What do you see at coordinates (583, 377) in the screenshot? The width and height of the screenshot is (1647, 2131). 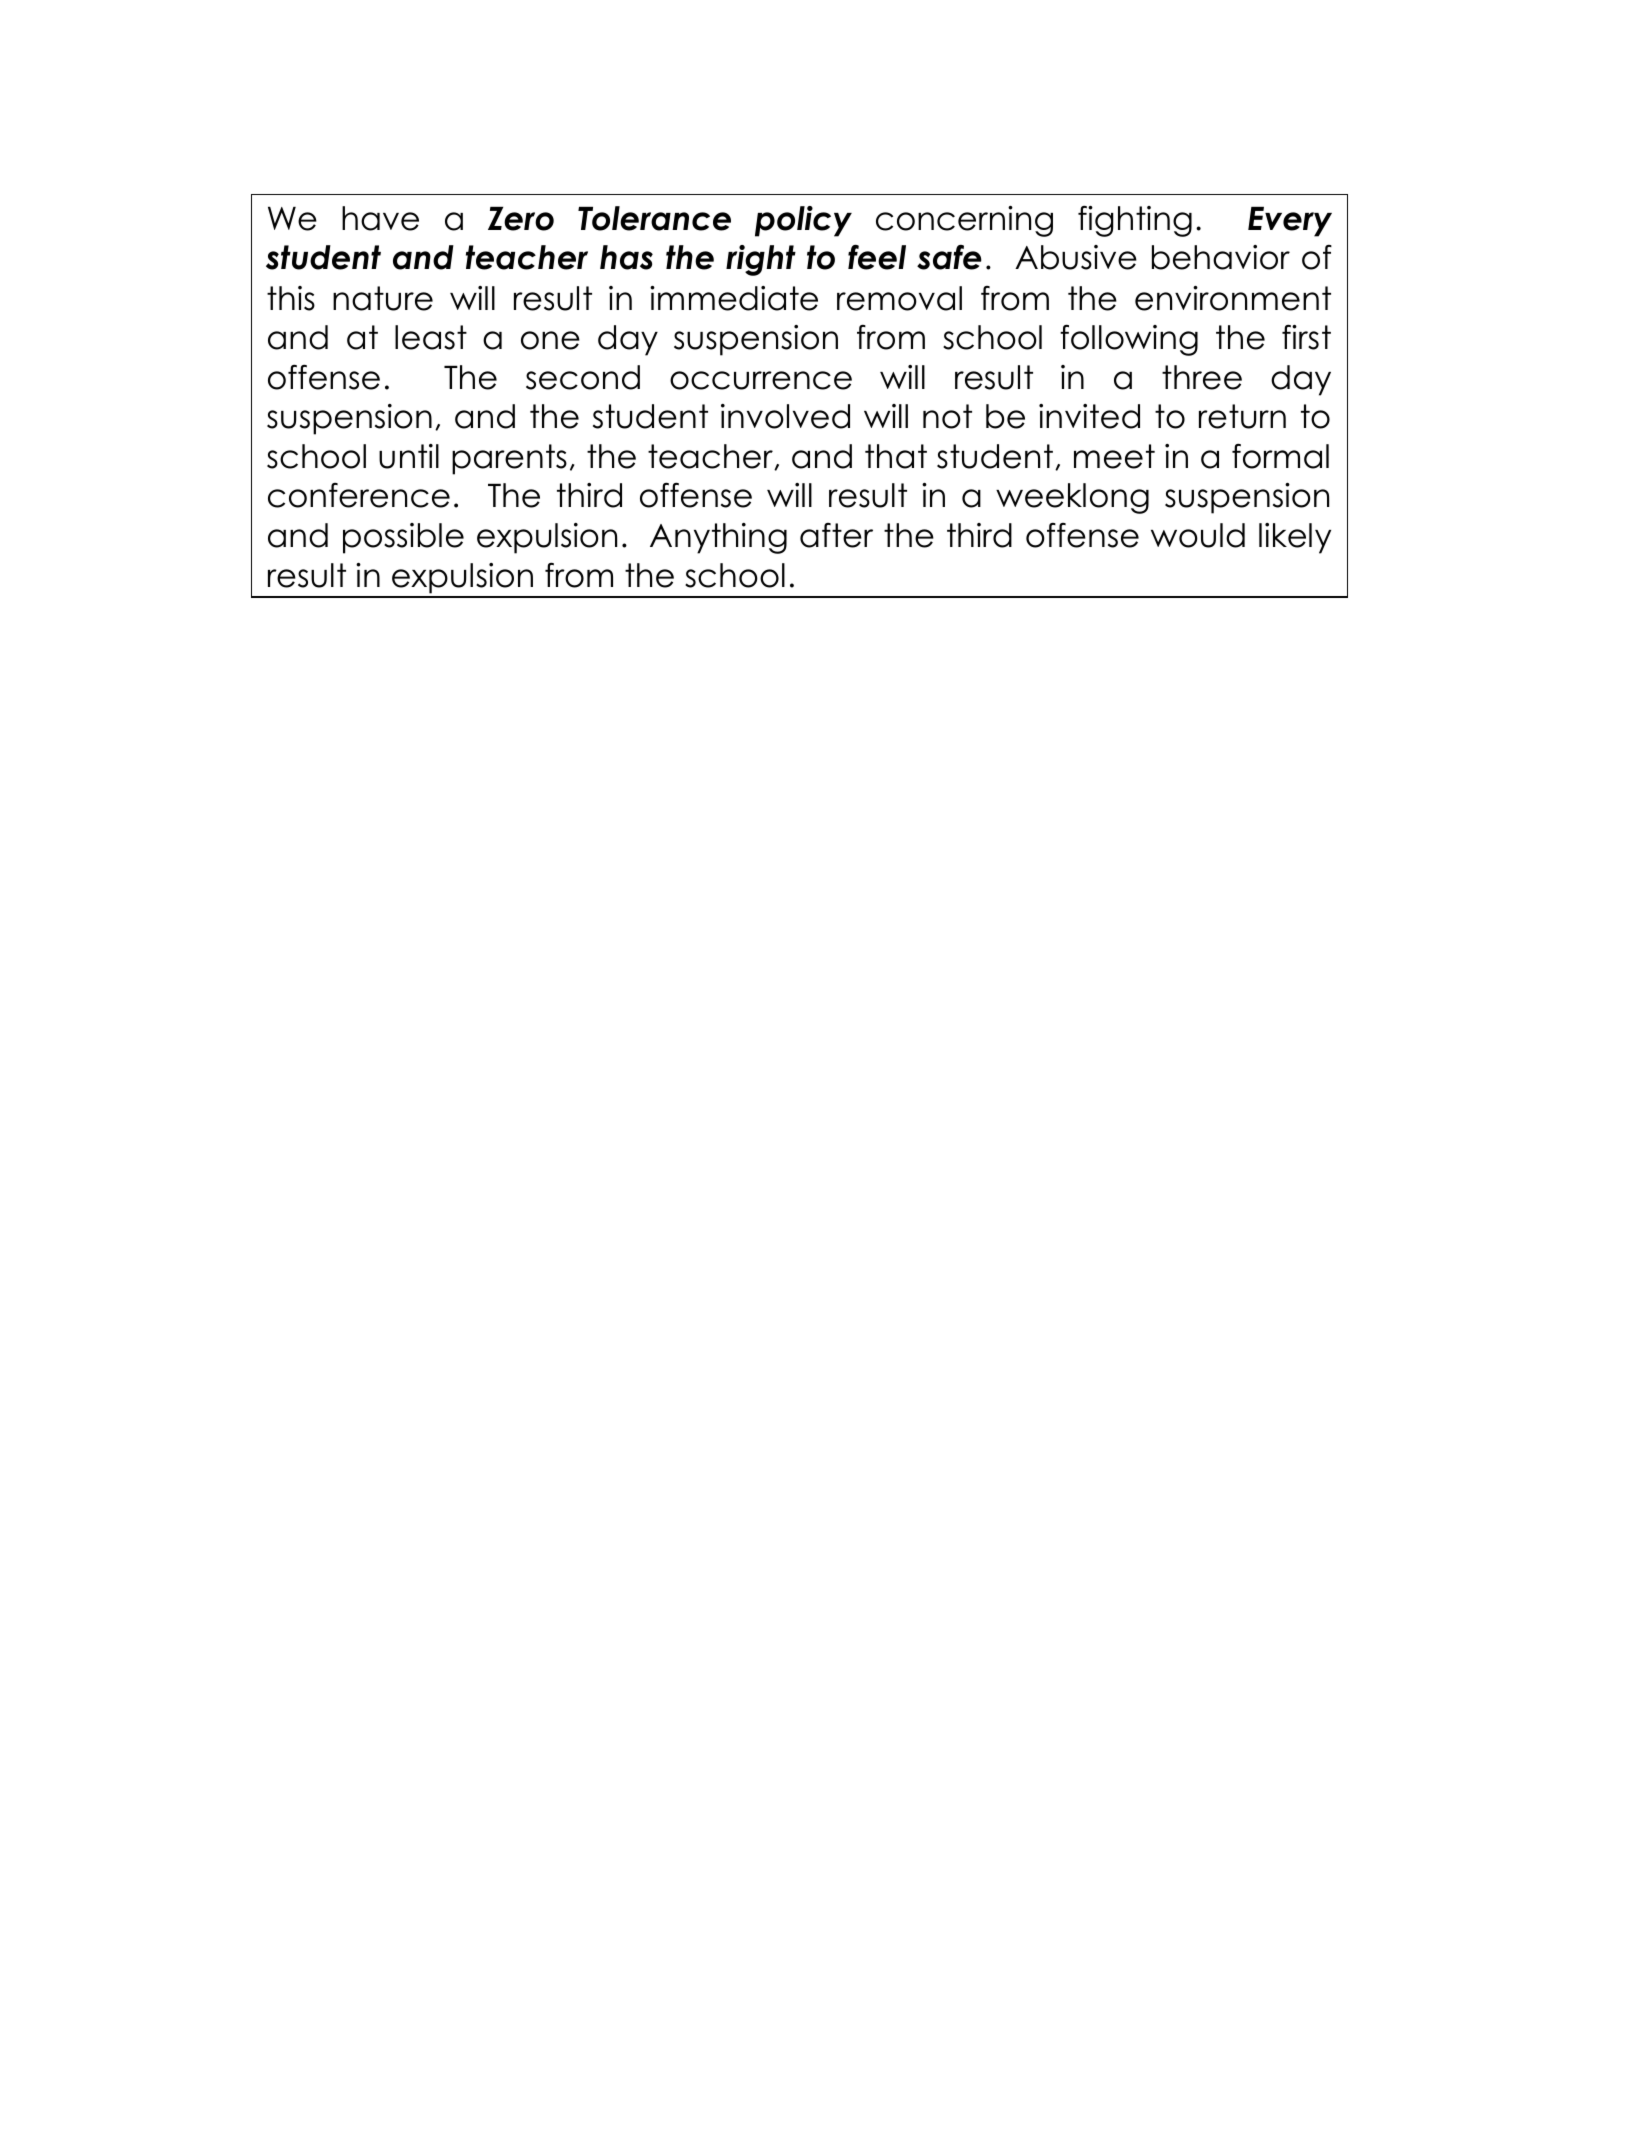 I see `second` at bounding box center [583, 377].
